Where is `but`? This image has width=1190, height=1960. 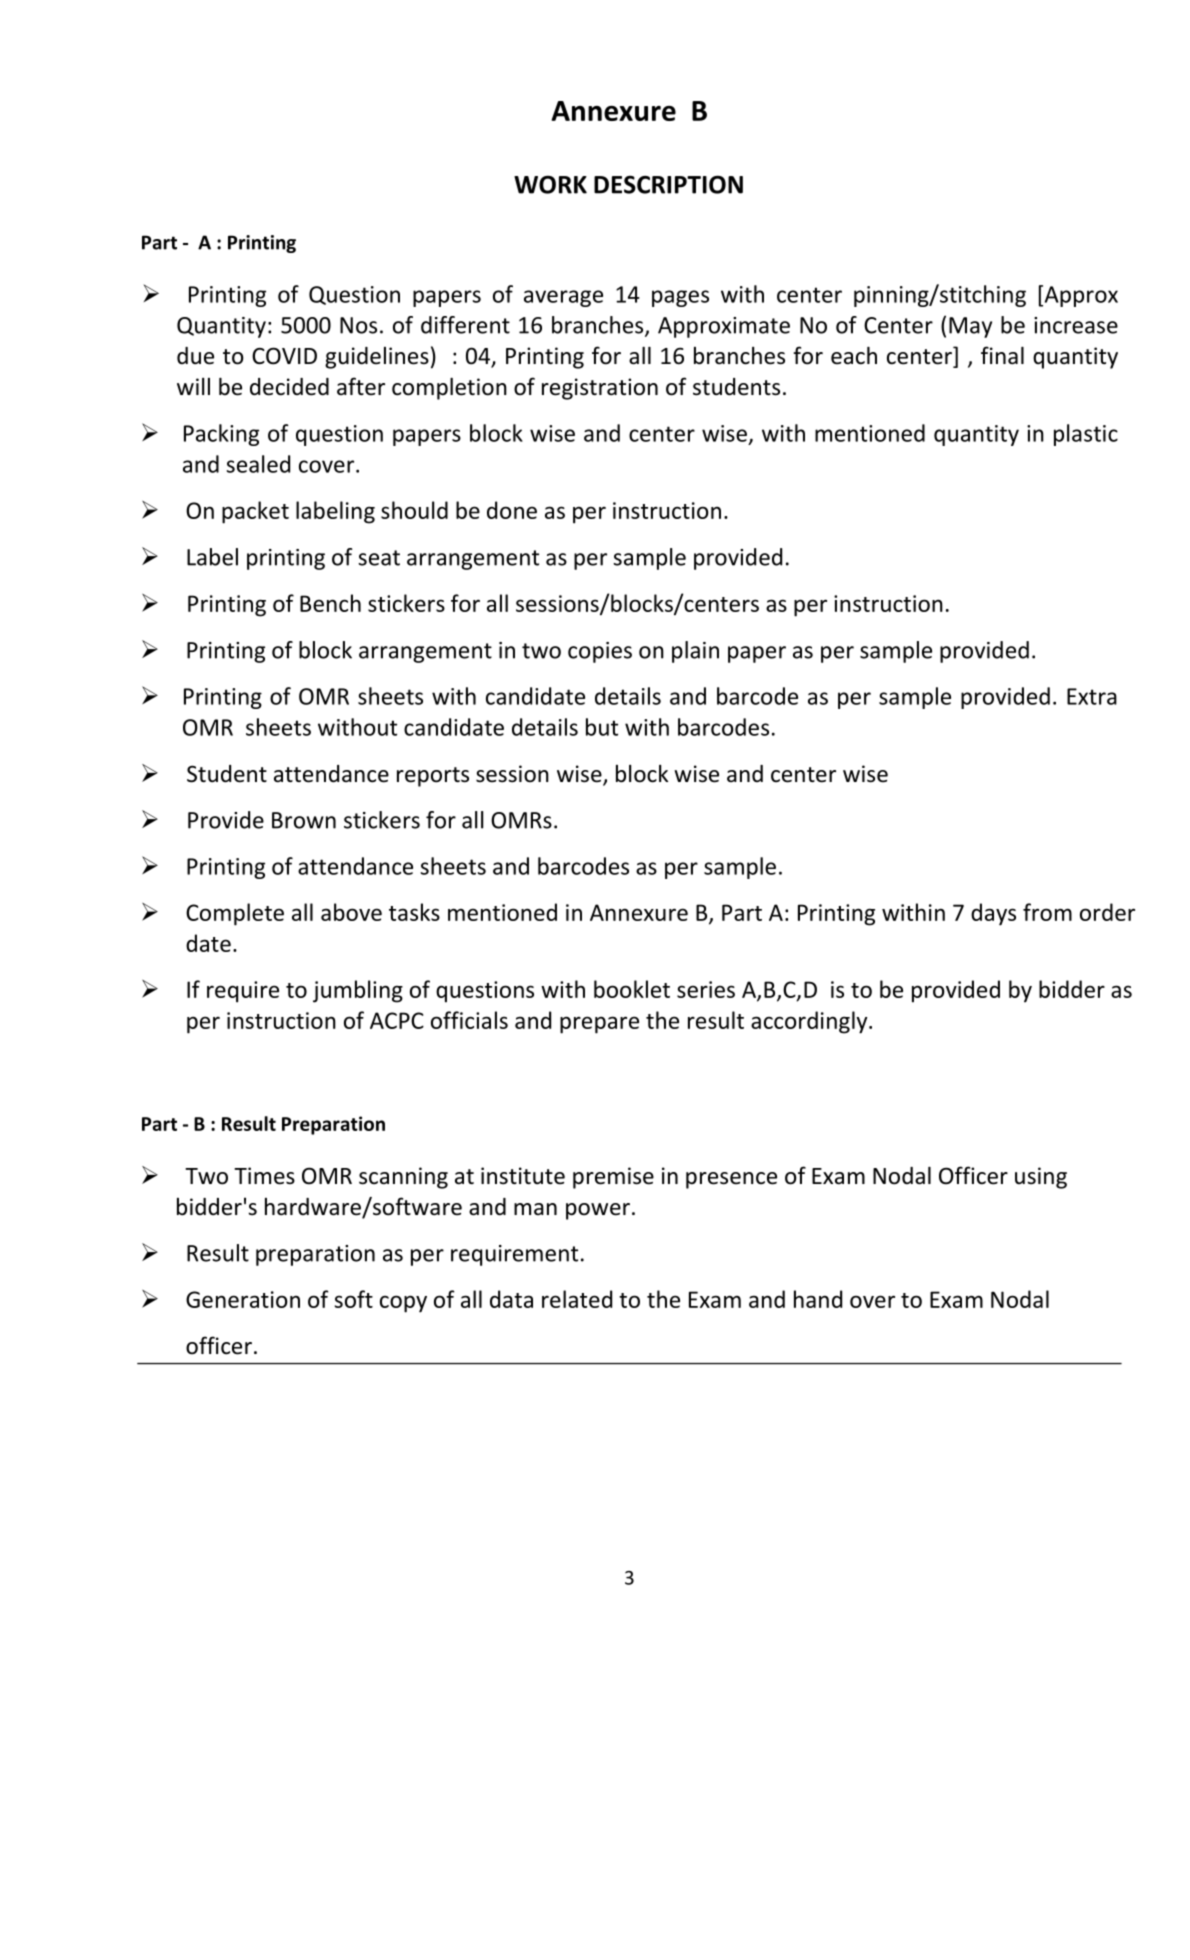 but is located at coordinates (602, 727).
